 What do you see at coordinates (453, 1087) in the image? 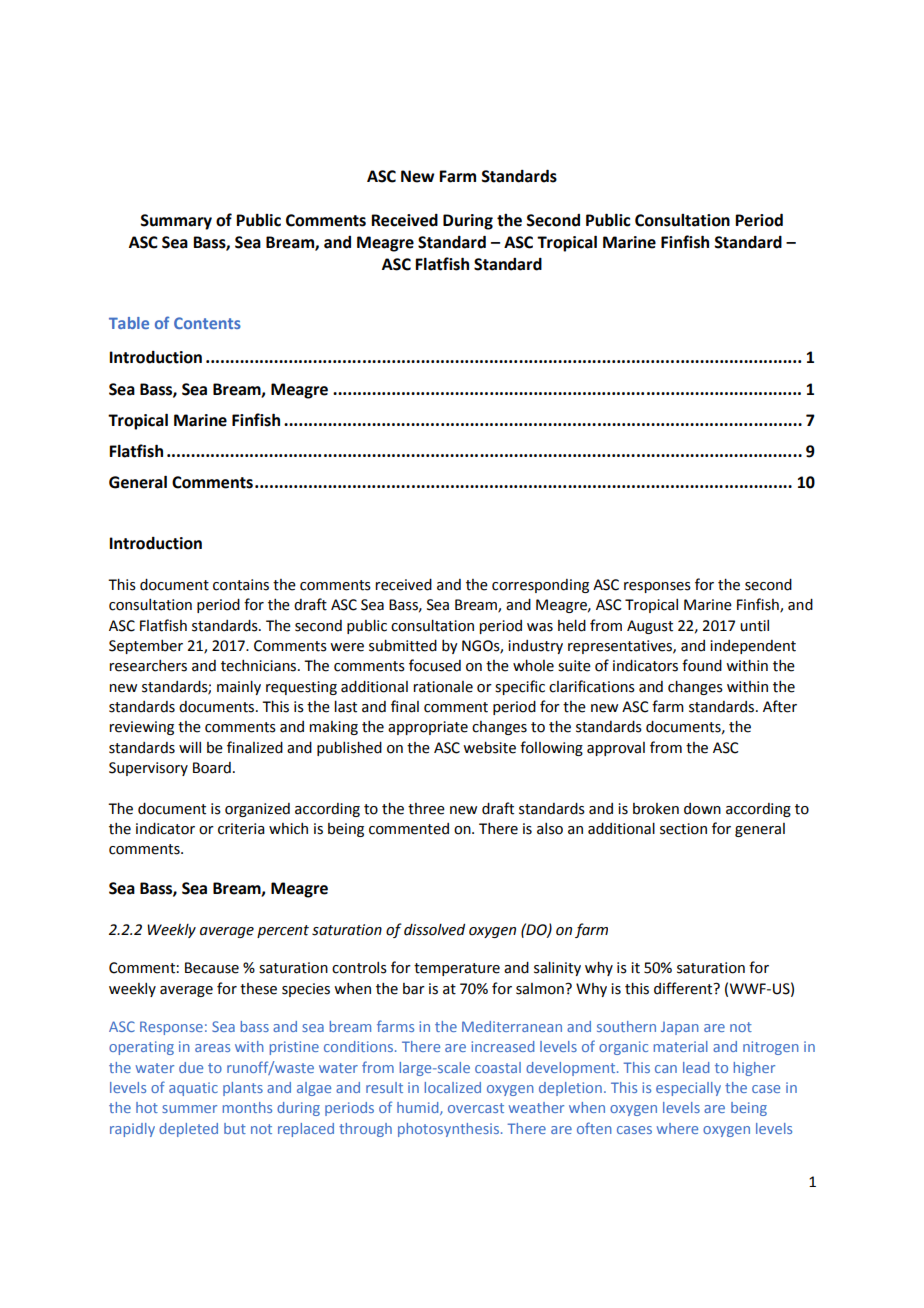
I see `localized` at bounding box center [453, 1087].
